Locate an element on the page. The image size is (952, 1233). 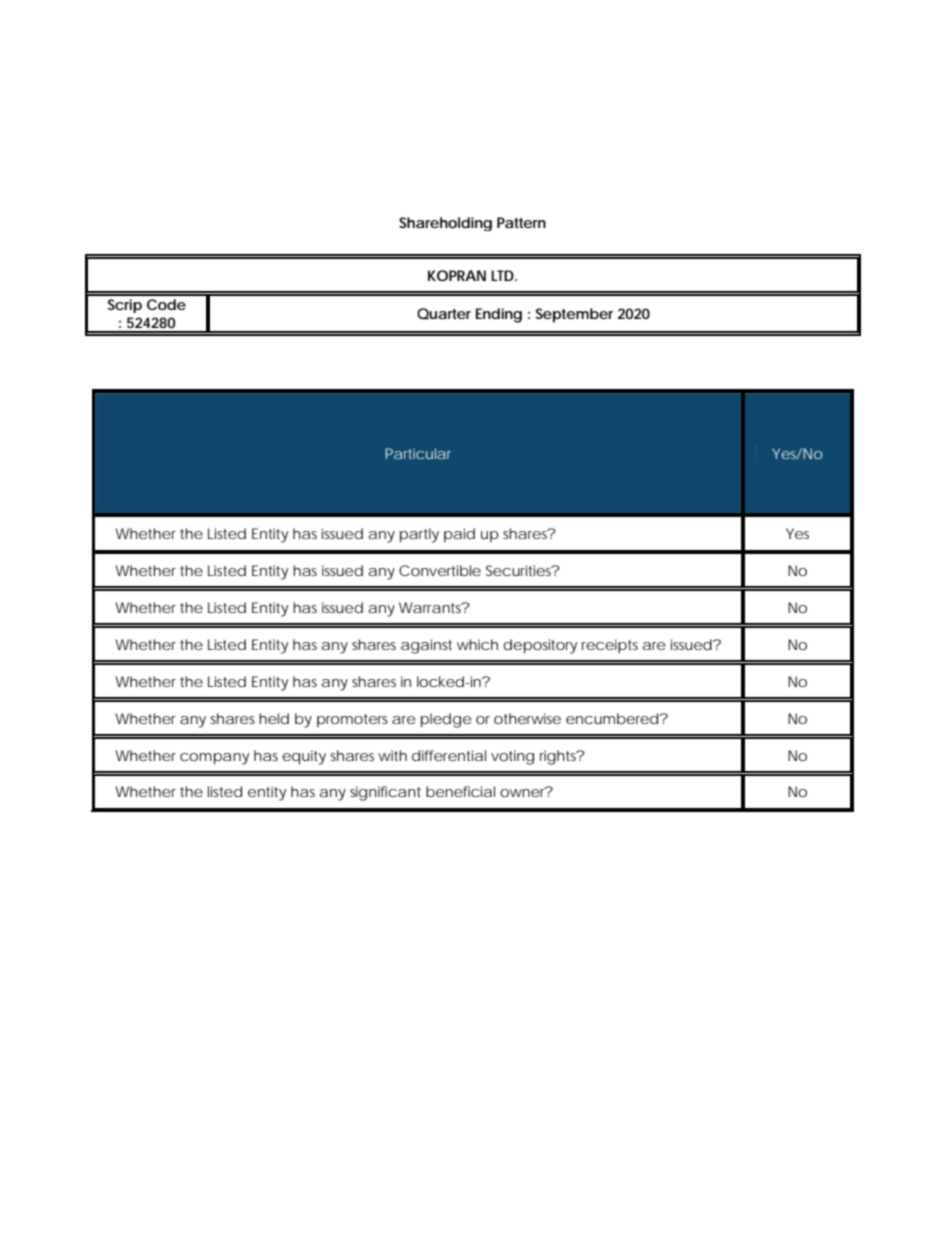
Particular is located at coordinates (418, 453).
